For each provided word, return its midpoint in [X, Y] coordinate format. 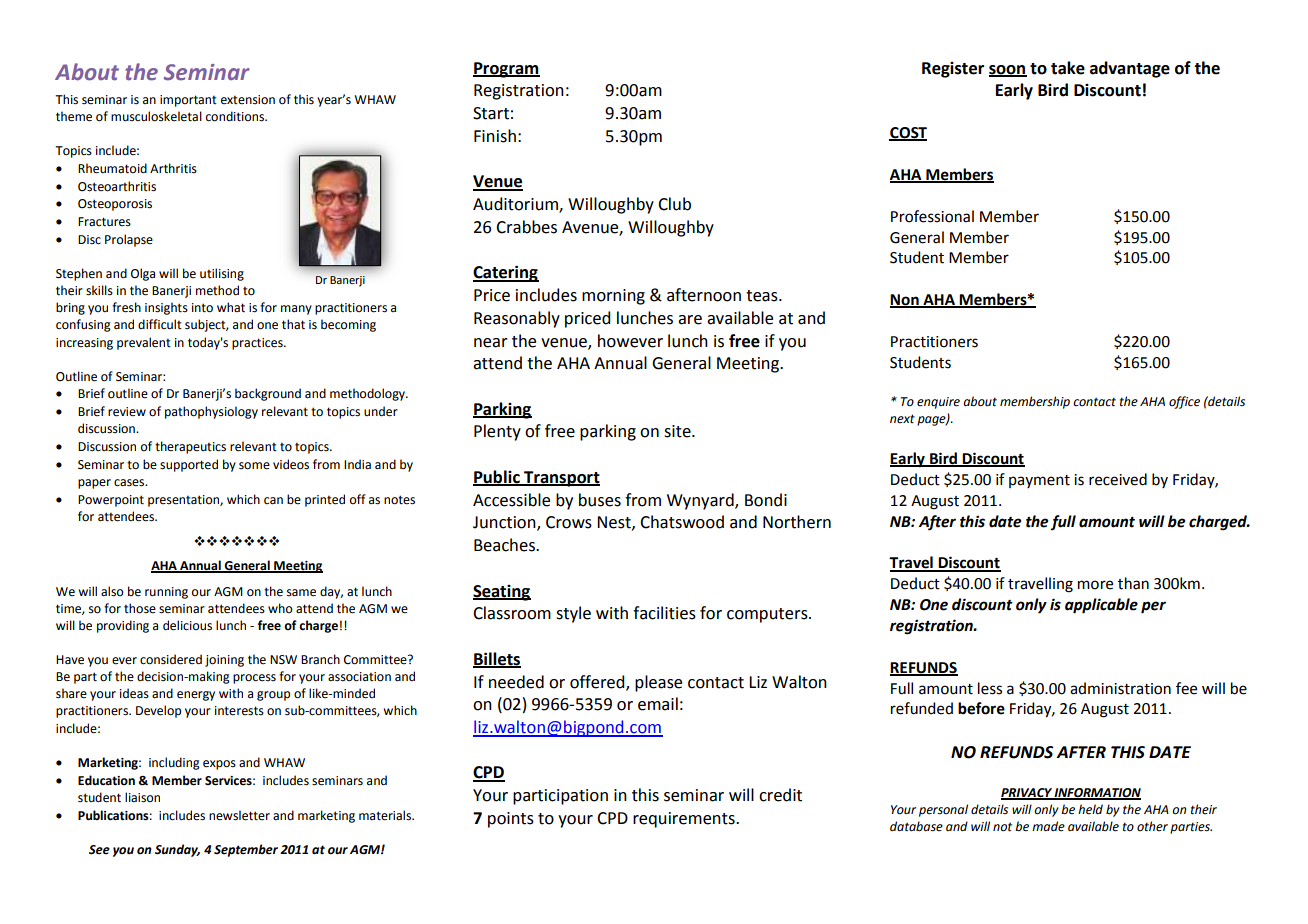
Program [506, 70]
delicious [187, 625]
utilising [222, 274]
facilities [664, 613]
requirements [685, 820]
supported [189, 465]
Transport [561, 479]
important [188, 101]
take [1068, 68]
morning [613, 297]
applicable [1101, 606]
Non [905, 301]
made [1048, 826]
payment [1039, 481]
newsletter [239, 815]
